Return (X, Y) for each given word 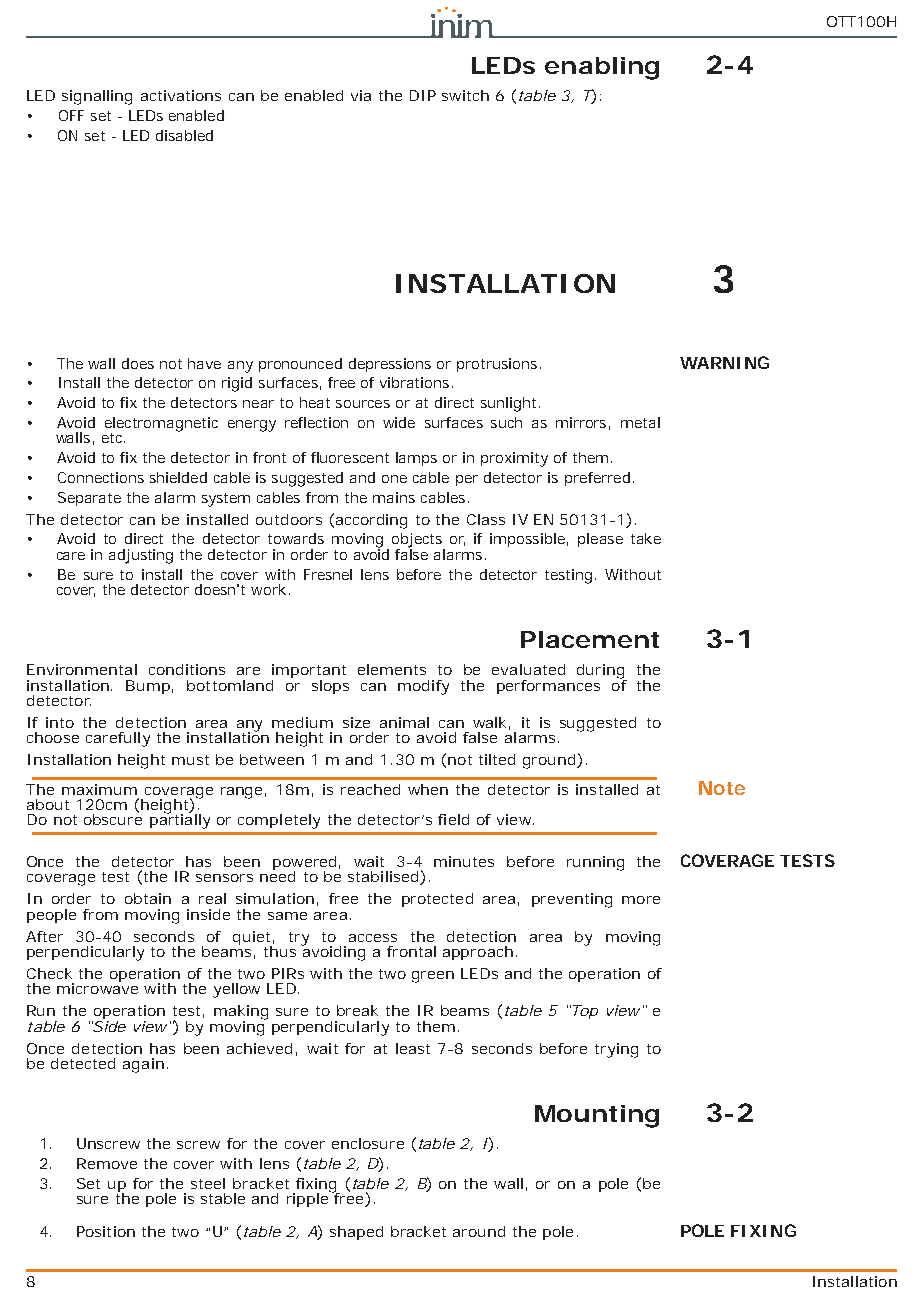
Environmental (82, 669)
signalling (97, 97)
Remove (107, 1163)
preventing (572, 900)
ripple (307, 1200)
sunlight (508, 404)
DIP (423, 95)
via (361, 95)
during (601, 672)
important (309, 672)
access (373, 938)
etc (112, 438)
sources (363, 404)
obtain (148, 898)
